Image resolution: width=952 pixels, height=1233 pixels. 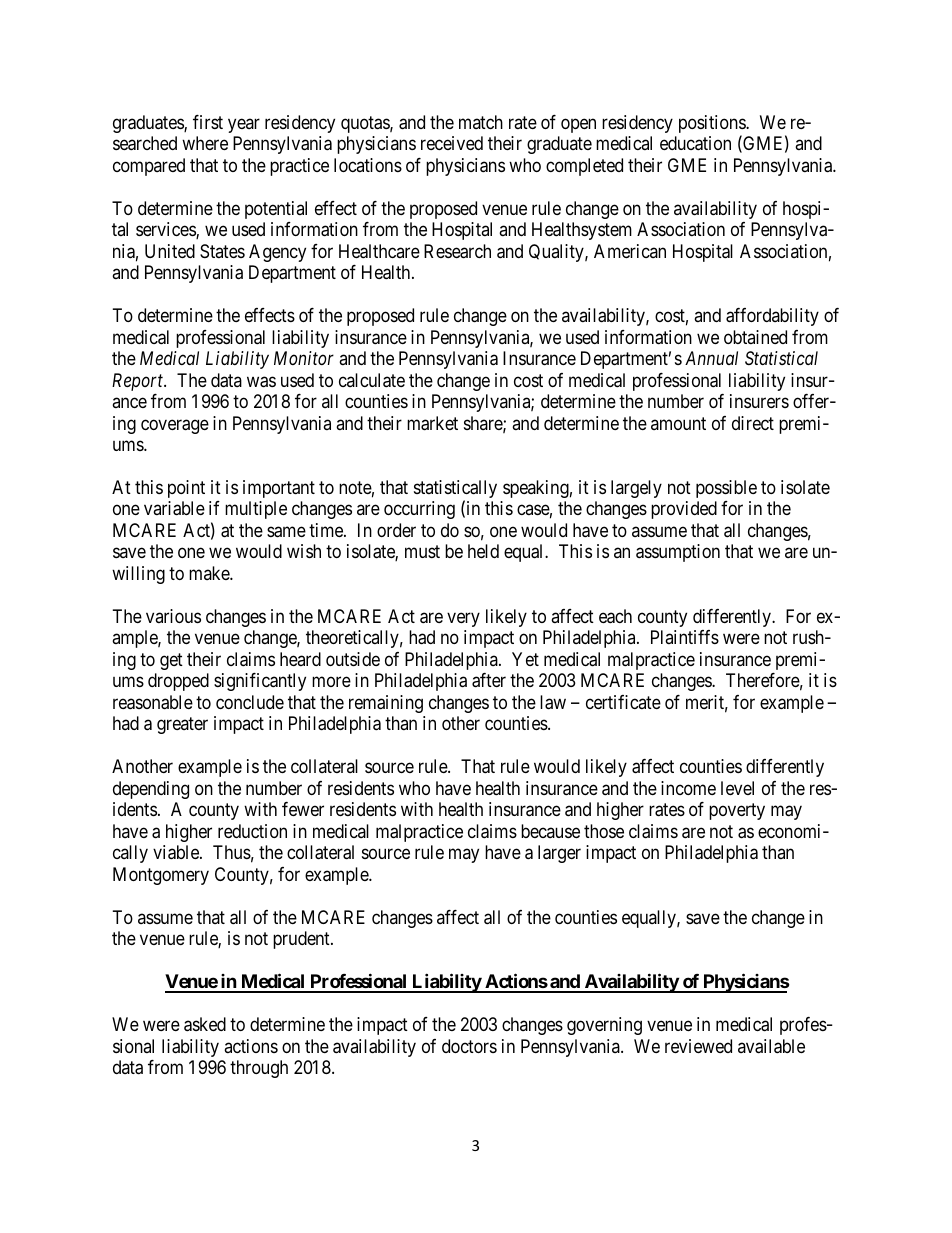 I want to click on asked, so click(x=205, y=1024).
